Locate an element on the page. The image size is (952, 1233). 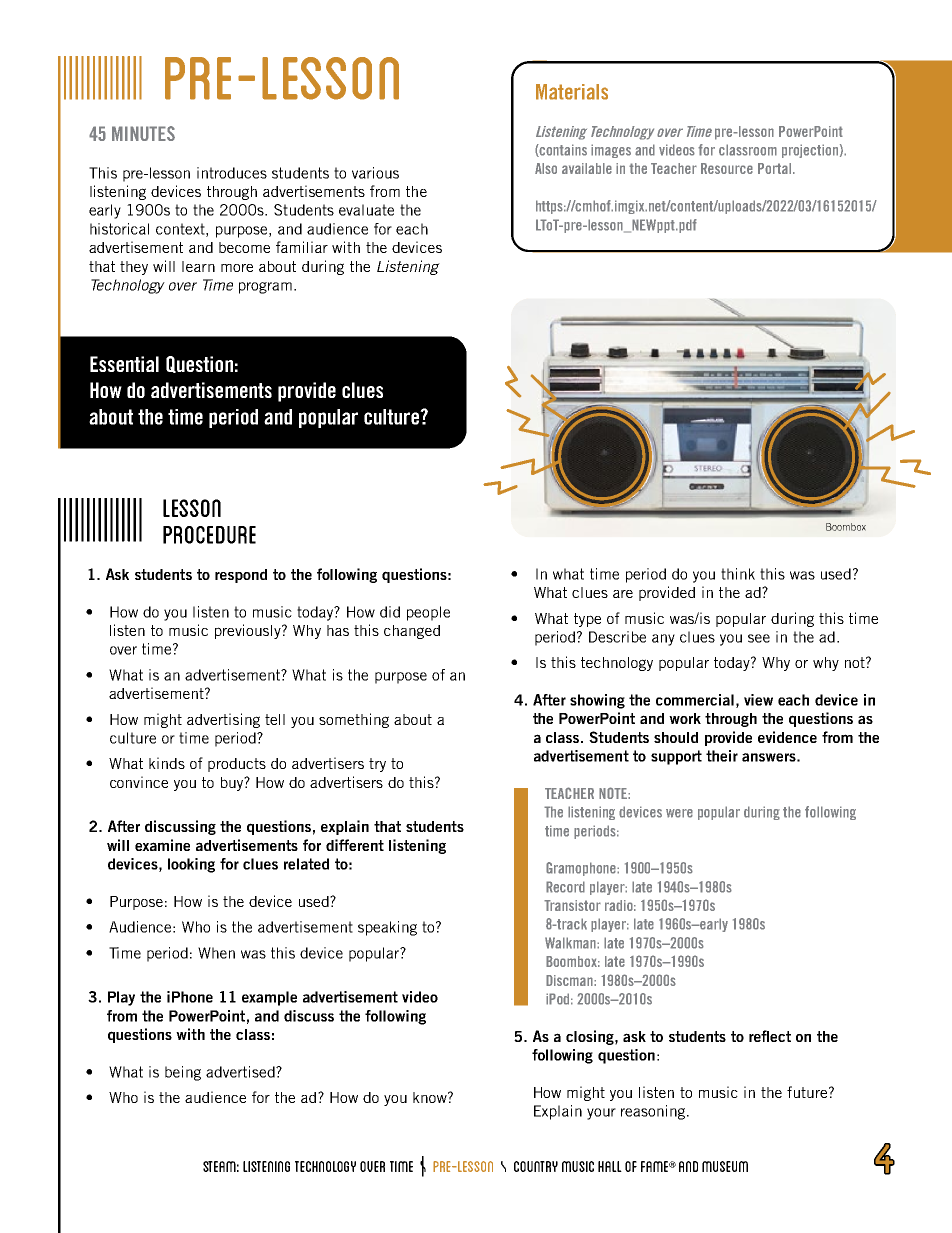
being is located at coordinates (183, 1073).
